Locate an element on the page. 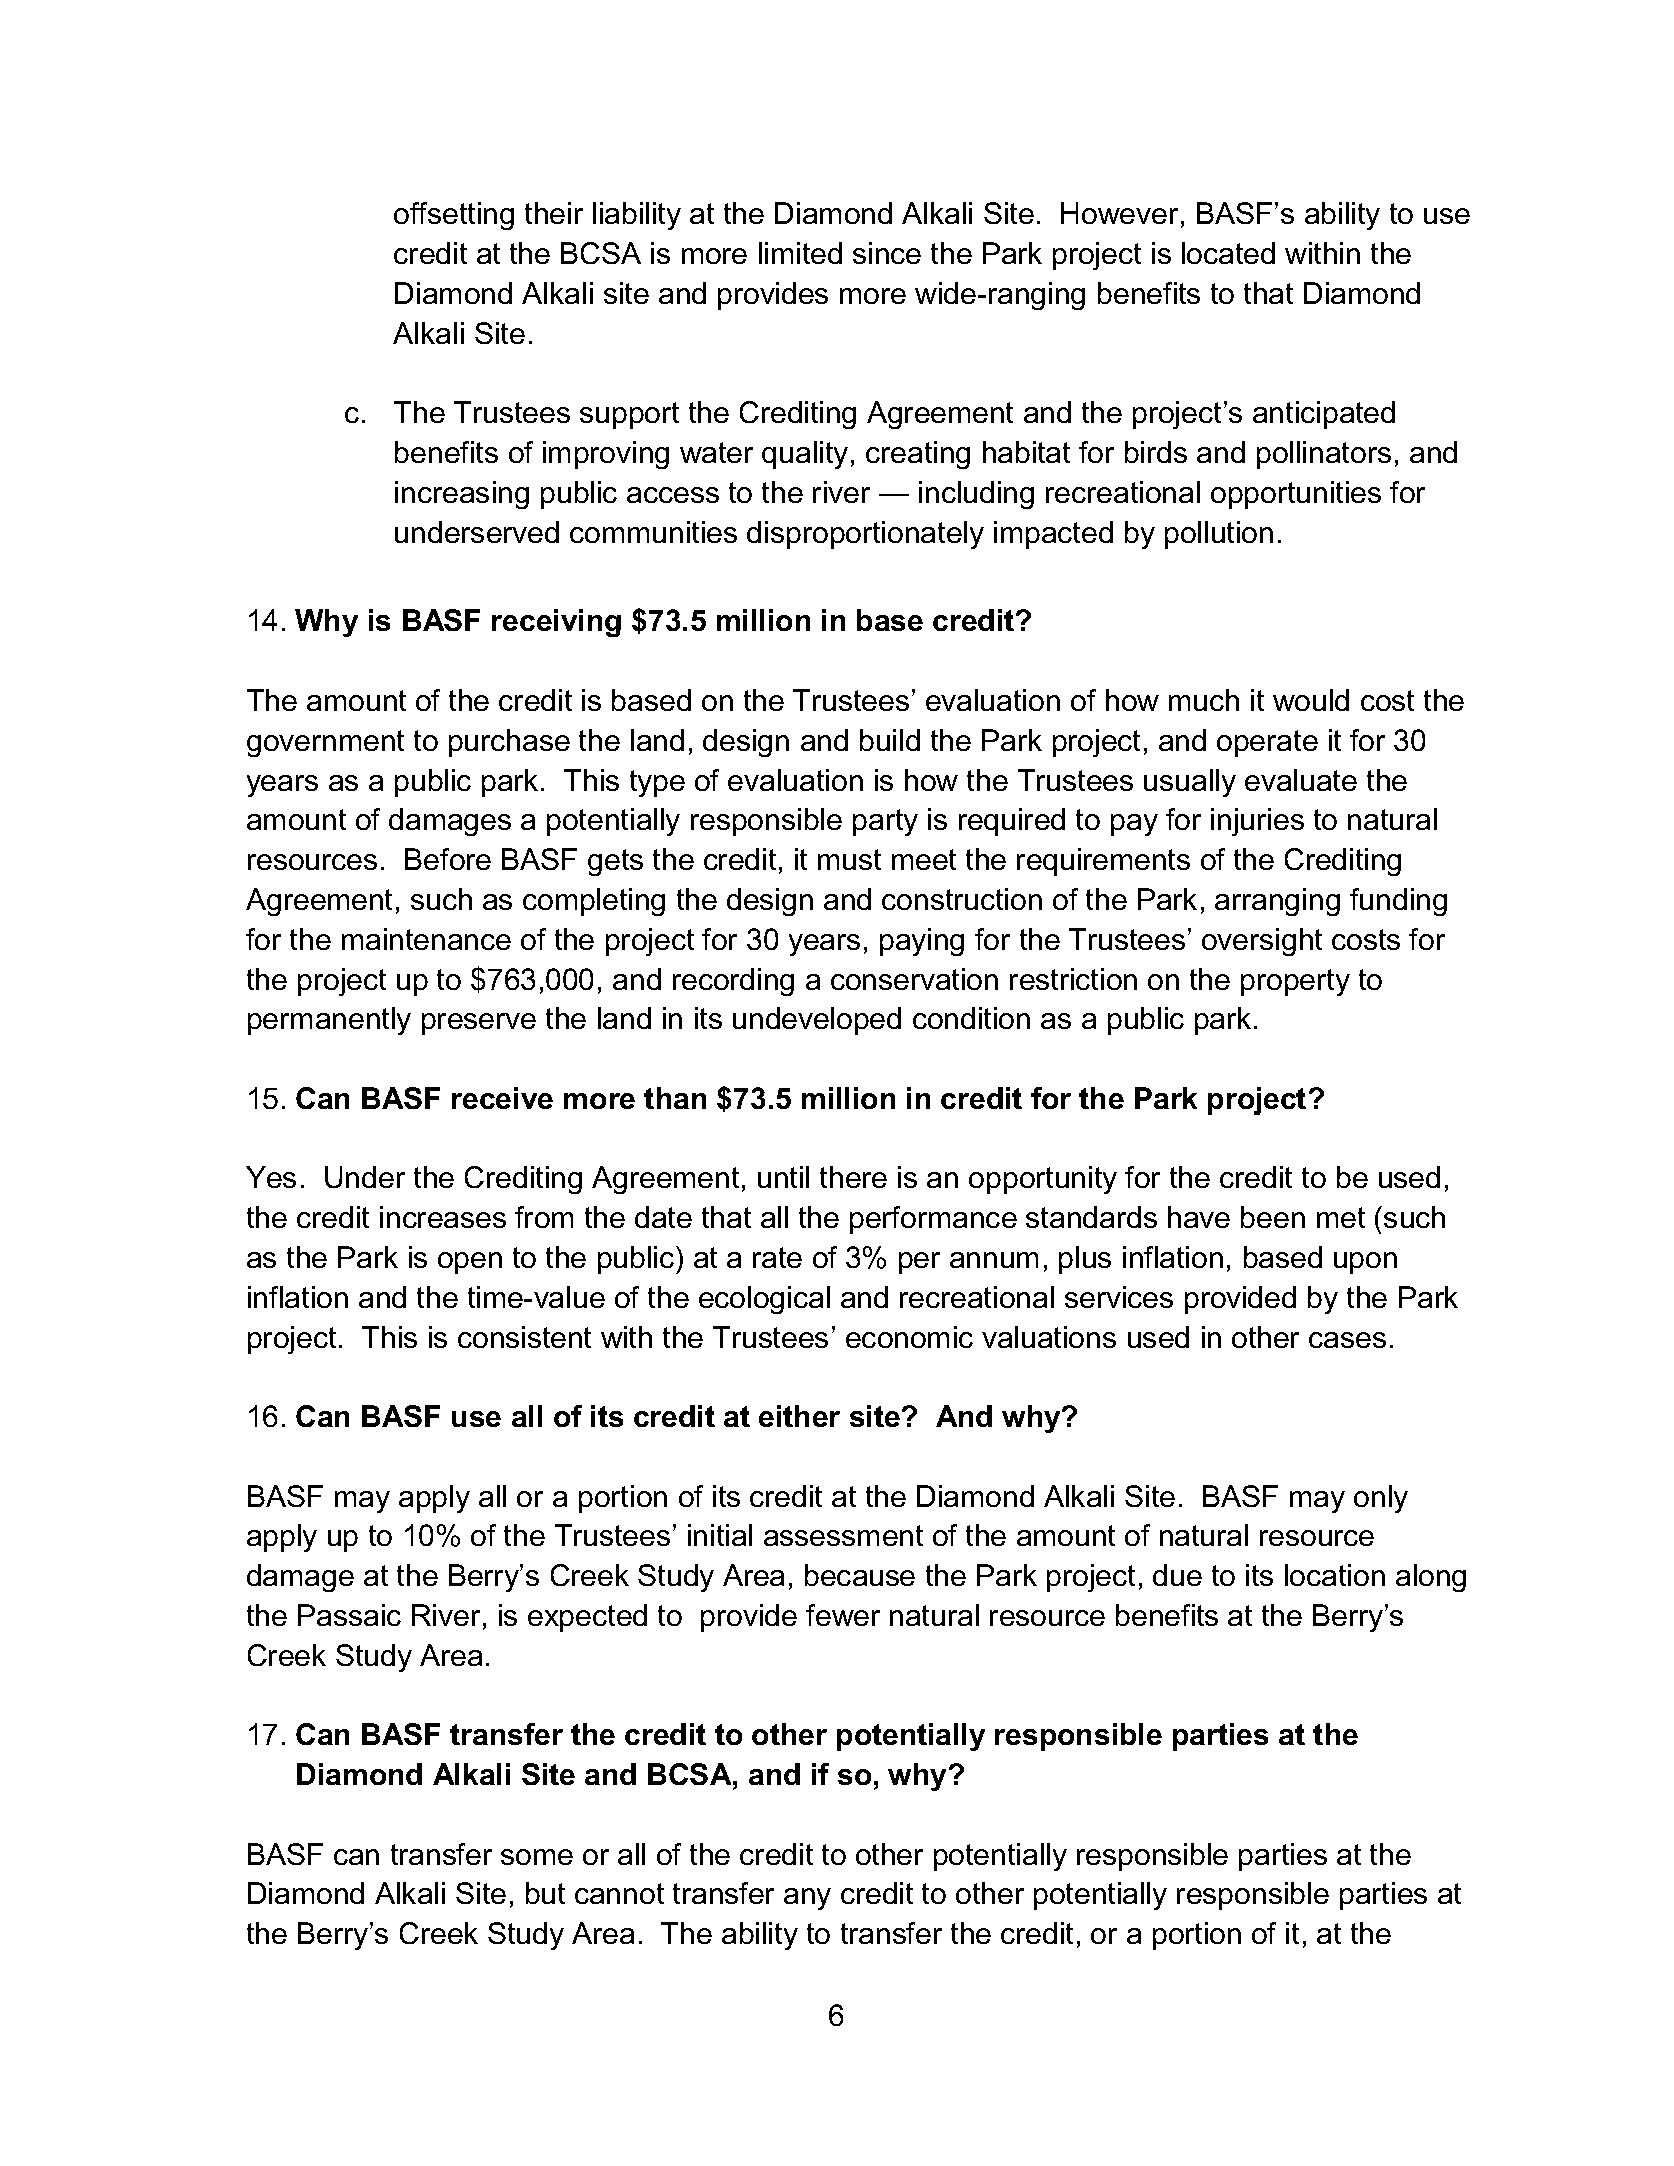  cases is located at coordinates (1347, 1340).
